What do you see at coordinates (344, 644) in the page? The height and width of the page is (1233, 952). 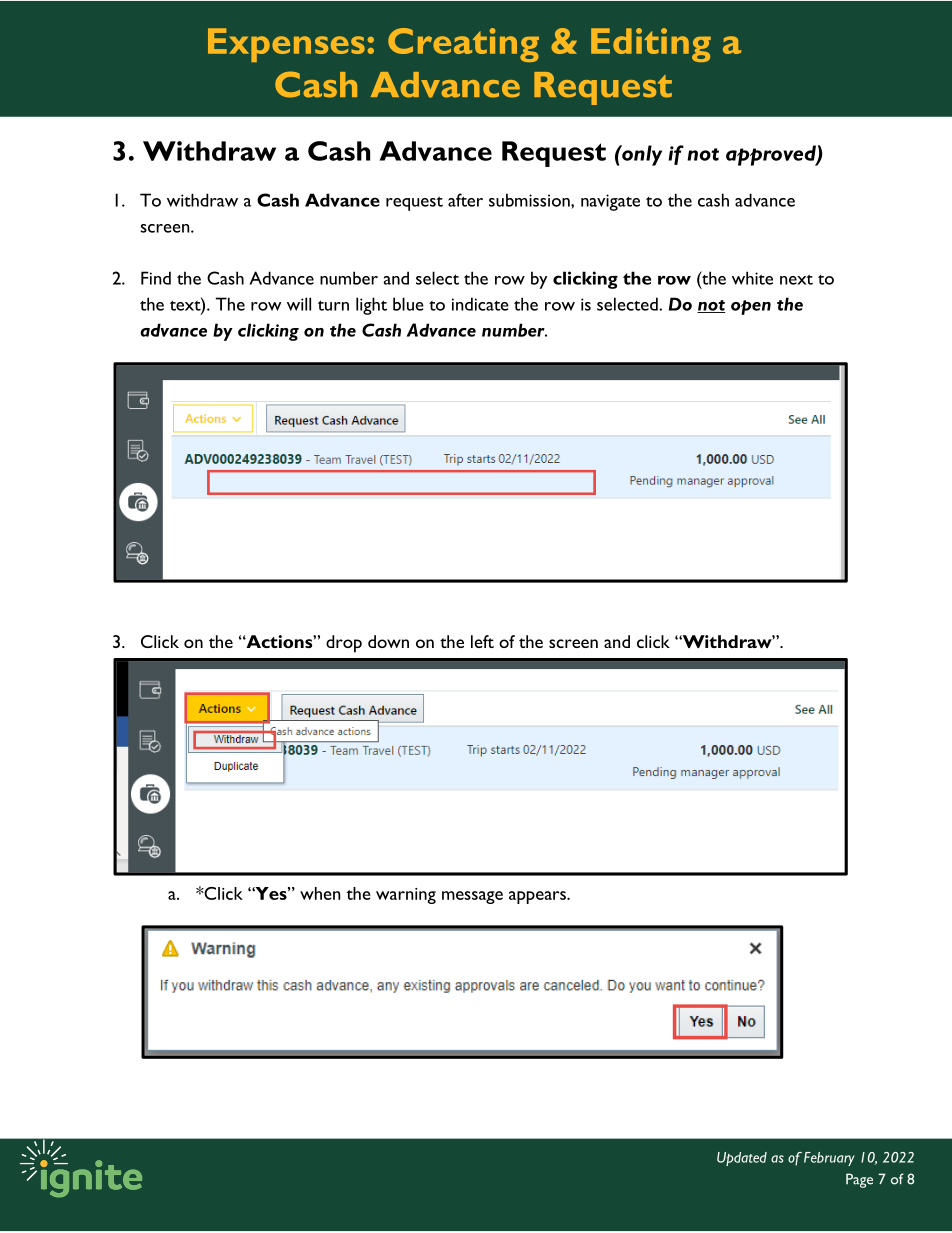 I see `drop` at bounding box center [344, 644].
